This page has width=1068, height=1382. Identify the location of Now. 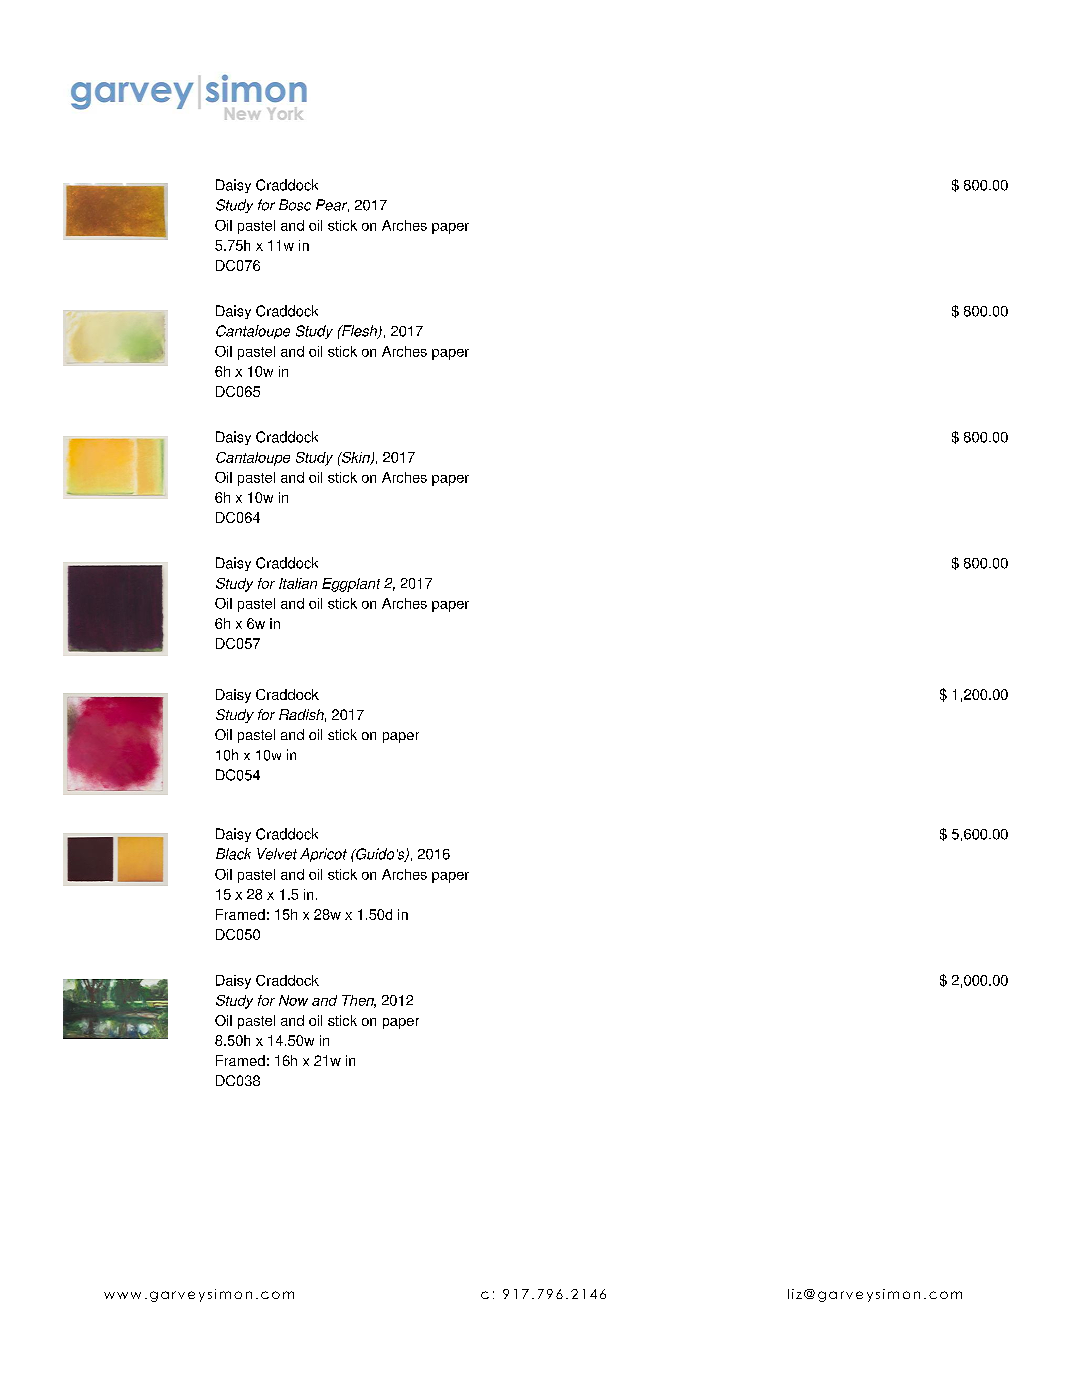
(293, 1000).
